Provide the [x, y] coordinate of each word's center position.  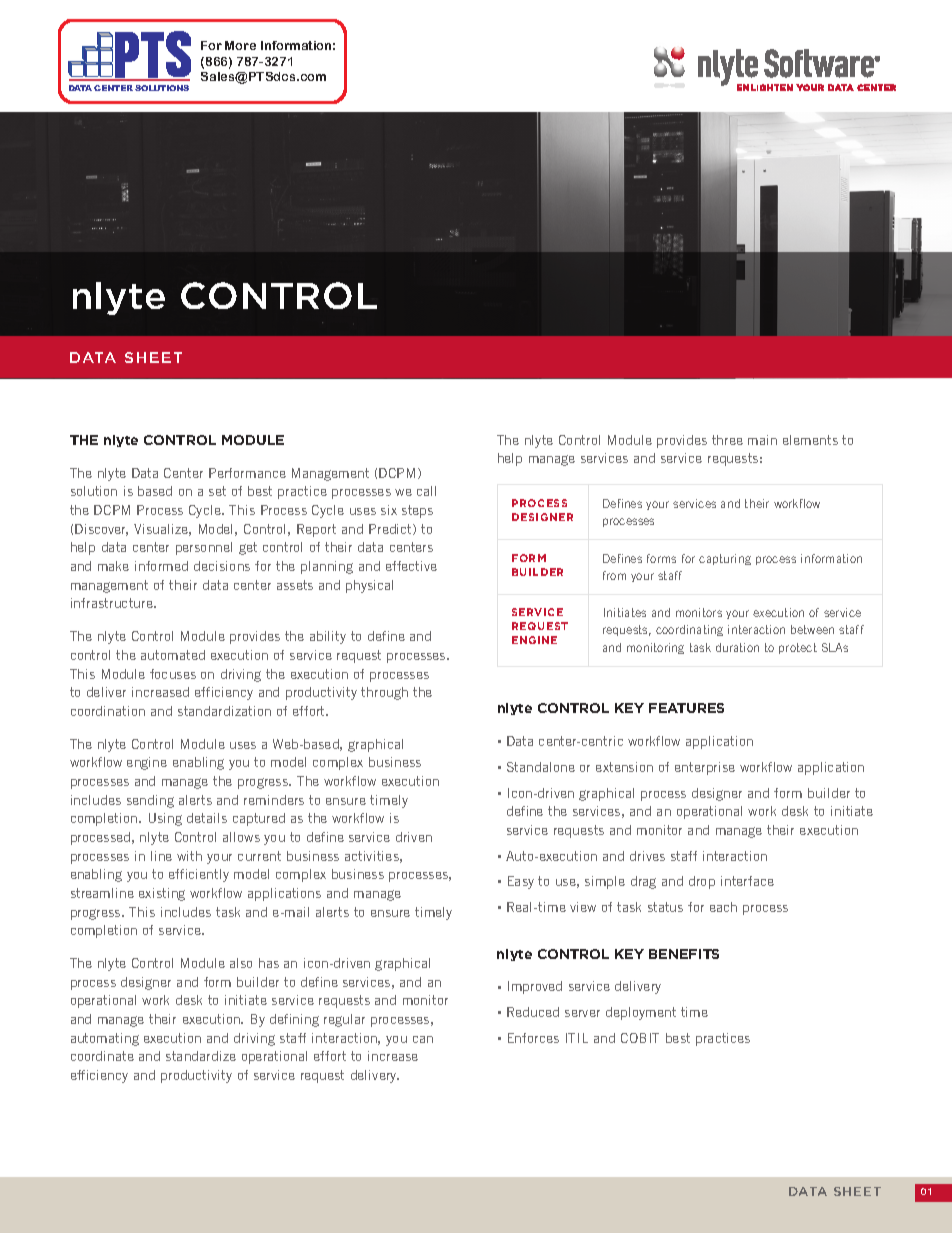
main [762, 440]
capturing [725, 559]
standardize [201, 1056]
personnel [204, 548]
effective [411, 566]
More [240, 45]
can [423, 1039]
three [727, 440]
